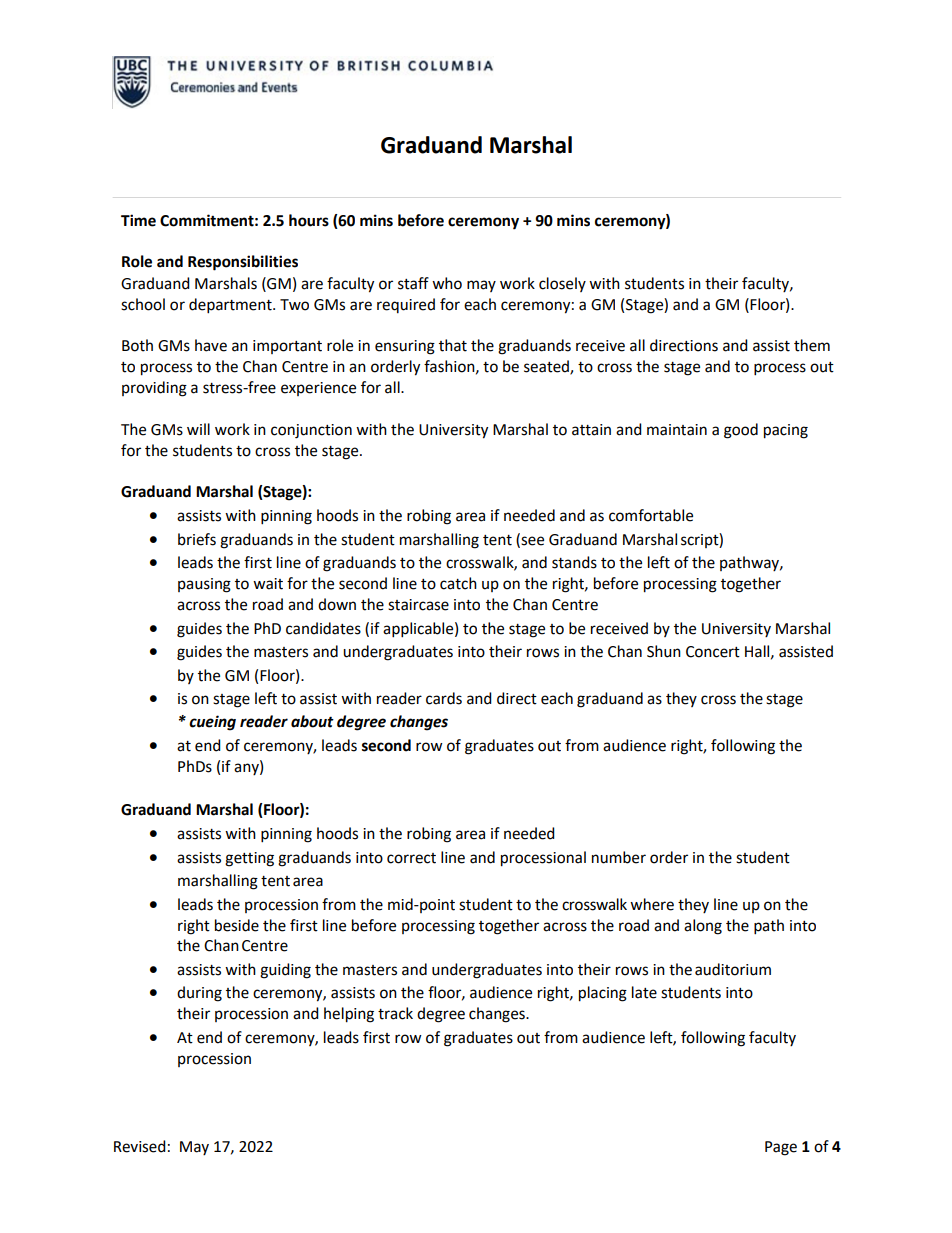  I want to click on Page, so click(781, 1148).
